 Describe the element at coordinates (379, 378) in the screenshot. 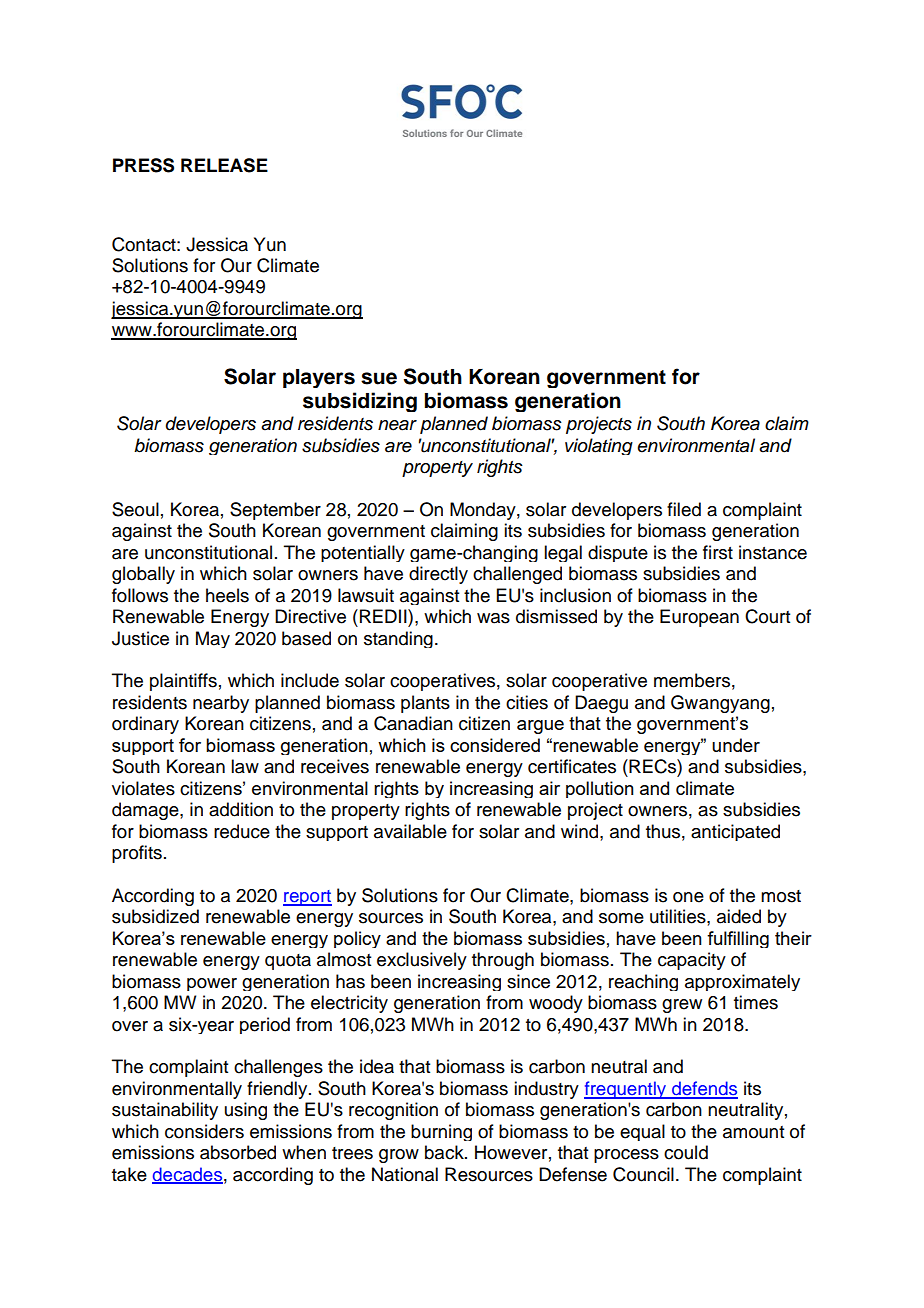

I see `sue` at that location.
